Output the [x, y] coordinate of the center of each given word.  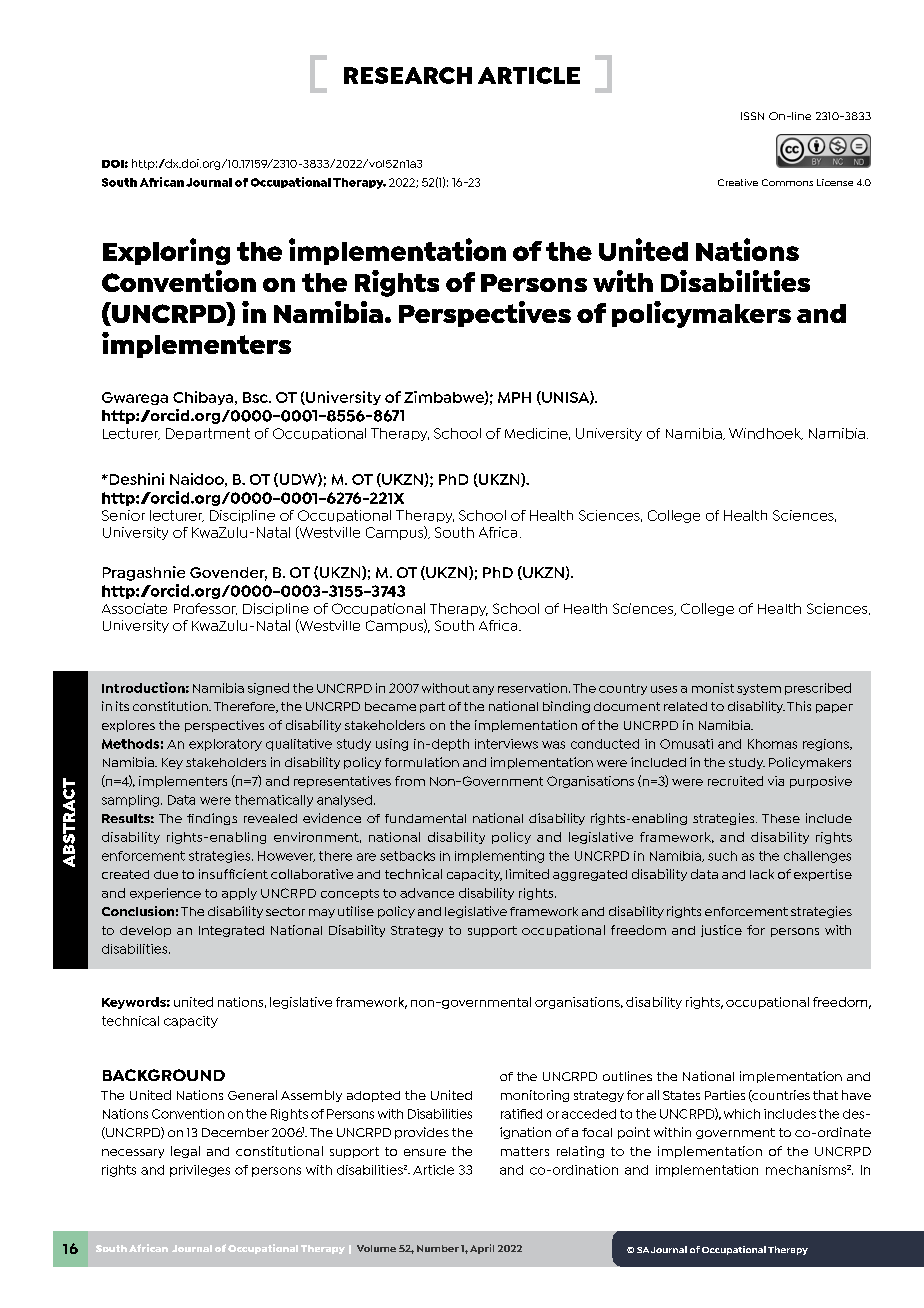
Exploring [166, 251]
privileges [200, 1171]
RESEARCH [408, 75]
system [759, 689]
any [483, 690]
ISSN [752, 116]
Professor [205, 609]
